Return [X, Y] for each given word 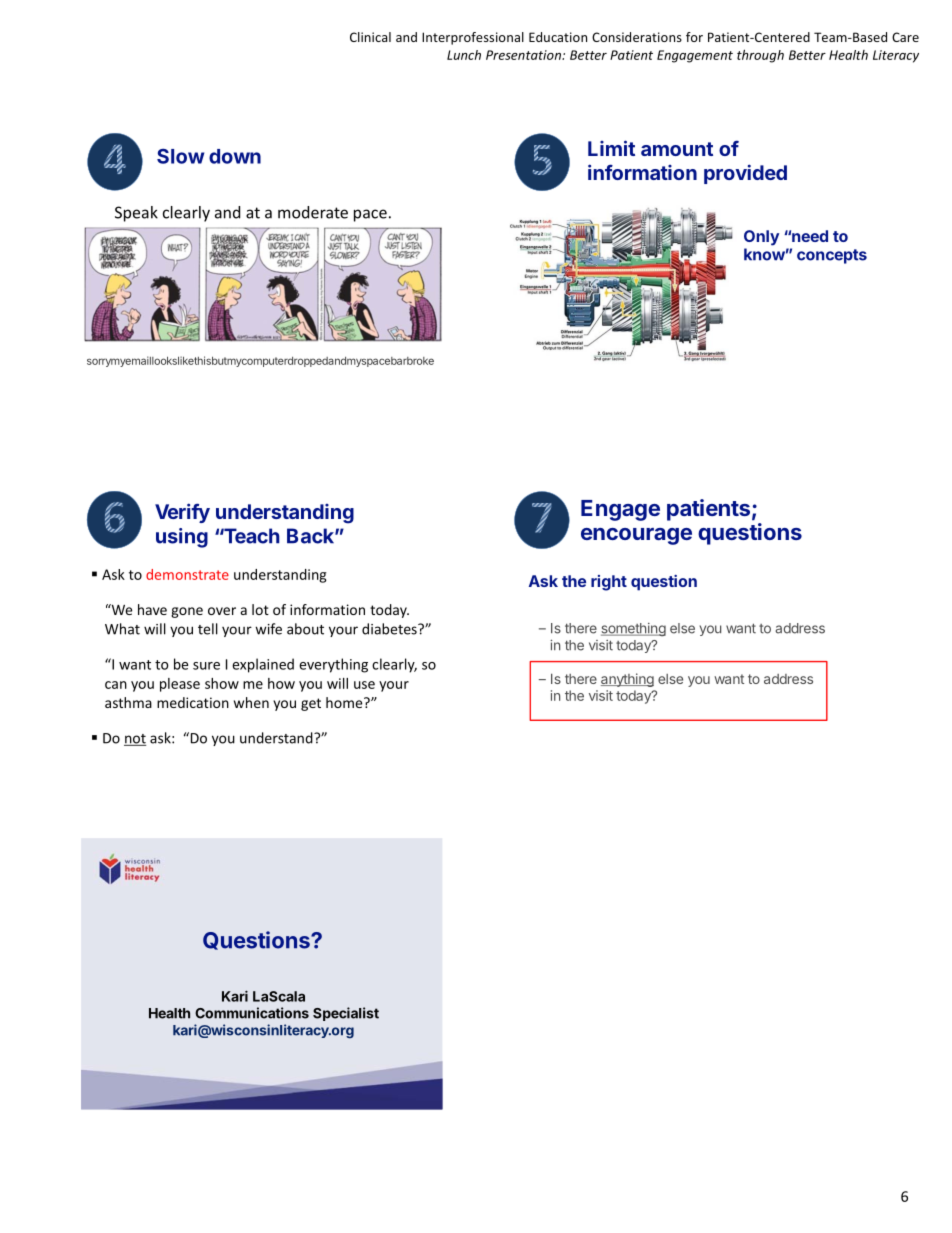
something [633, 629]
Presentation [524, 55]
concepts [832, 256]
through [760, 56]
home [345, 702]
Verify [182, 513]
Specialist [346, 1014]
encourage [636, 536]
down [235, 156]
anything [627, 680]
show [222, 683]
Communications [252, 1013]
